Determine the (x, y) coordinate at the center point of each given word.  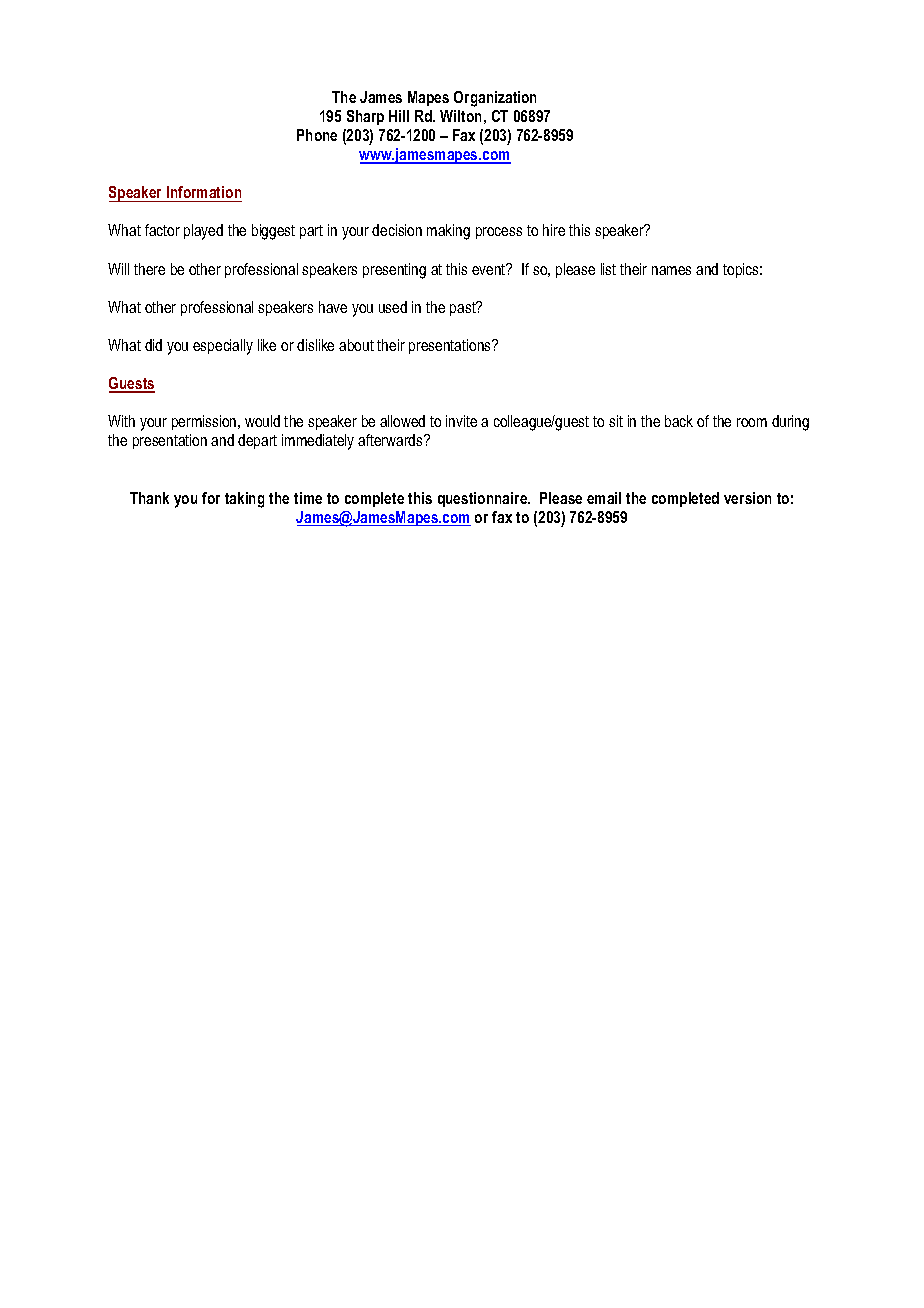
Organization (495, 99)
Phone (317, 135)
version (747, 498)
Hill (399, 116)
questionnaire (484, 499)
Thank (149, 498)
